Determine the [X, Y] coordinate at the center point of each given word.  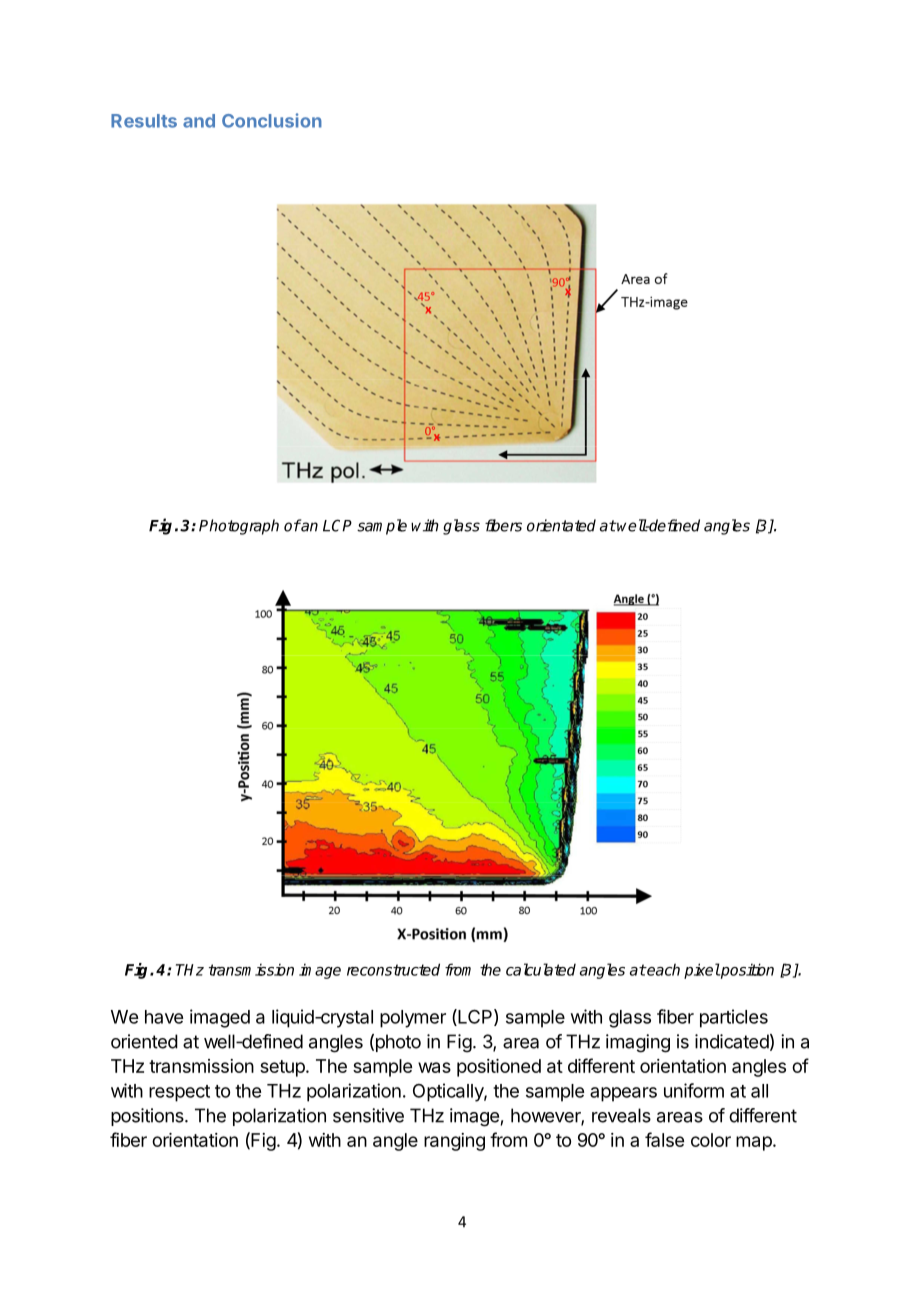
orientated [561, 525]
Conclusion [272, 120]
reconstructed [393, 969]
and [199, 121]
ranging [454, 1142]
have [164, 1017]
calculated [541, 969]
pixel [702, 971]
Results [144, 121]
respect [179, 1093]
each [662, 969]
